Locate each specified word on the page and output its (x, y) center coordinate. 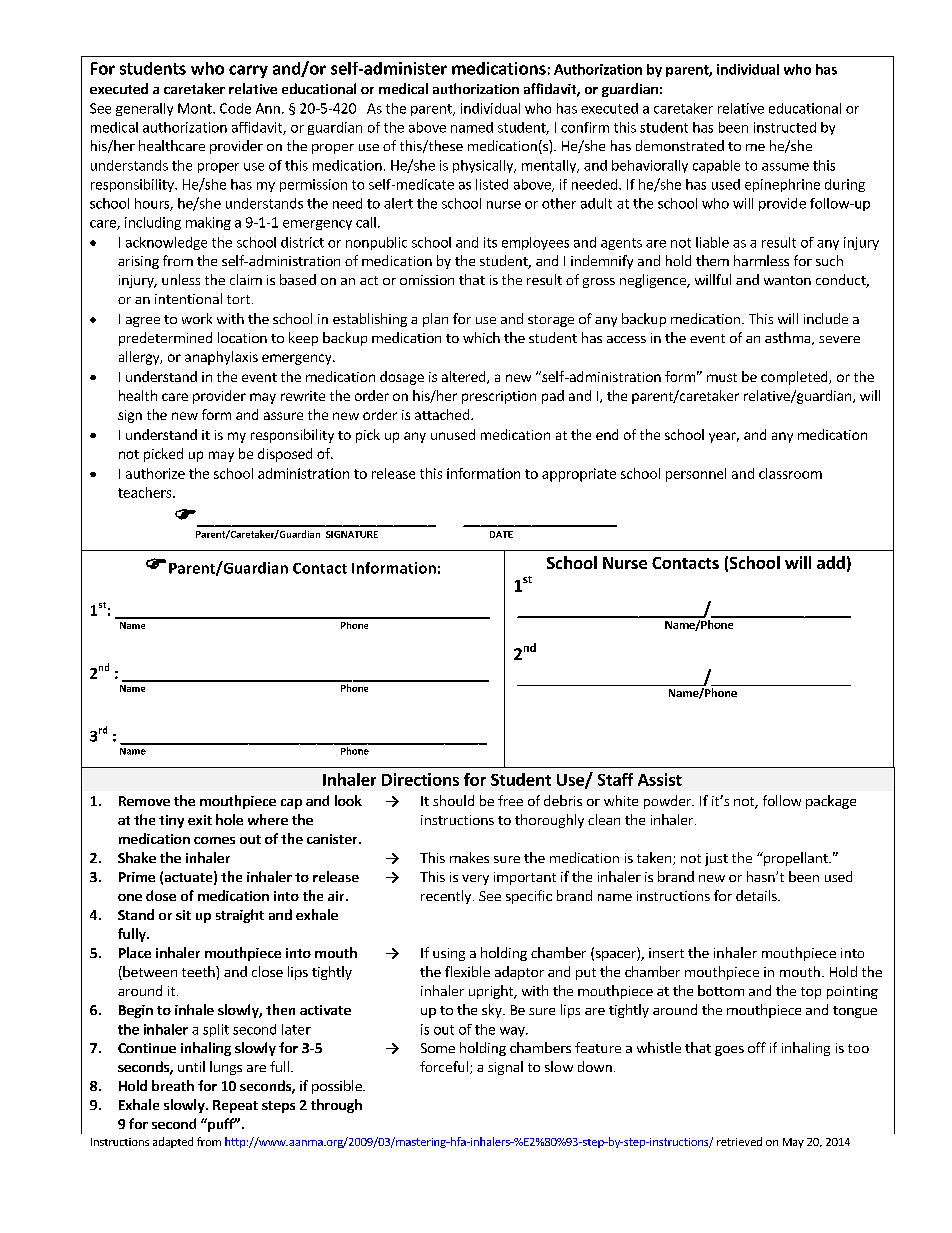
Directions (420, 779)
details (757, 895)
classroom (790, 473)
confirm (585, 127)
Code (235, 108)
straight (240, 916)
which (481, 337)
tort (238, 299)
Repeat (235, 1106)
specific (529, 897)
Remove (144, 801)
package (831, 802)
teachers (146, 492)
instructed (785, 127)
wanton (787, 280)
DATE (501, 534)
